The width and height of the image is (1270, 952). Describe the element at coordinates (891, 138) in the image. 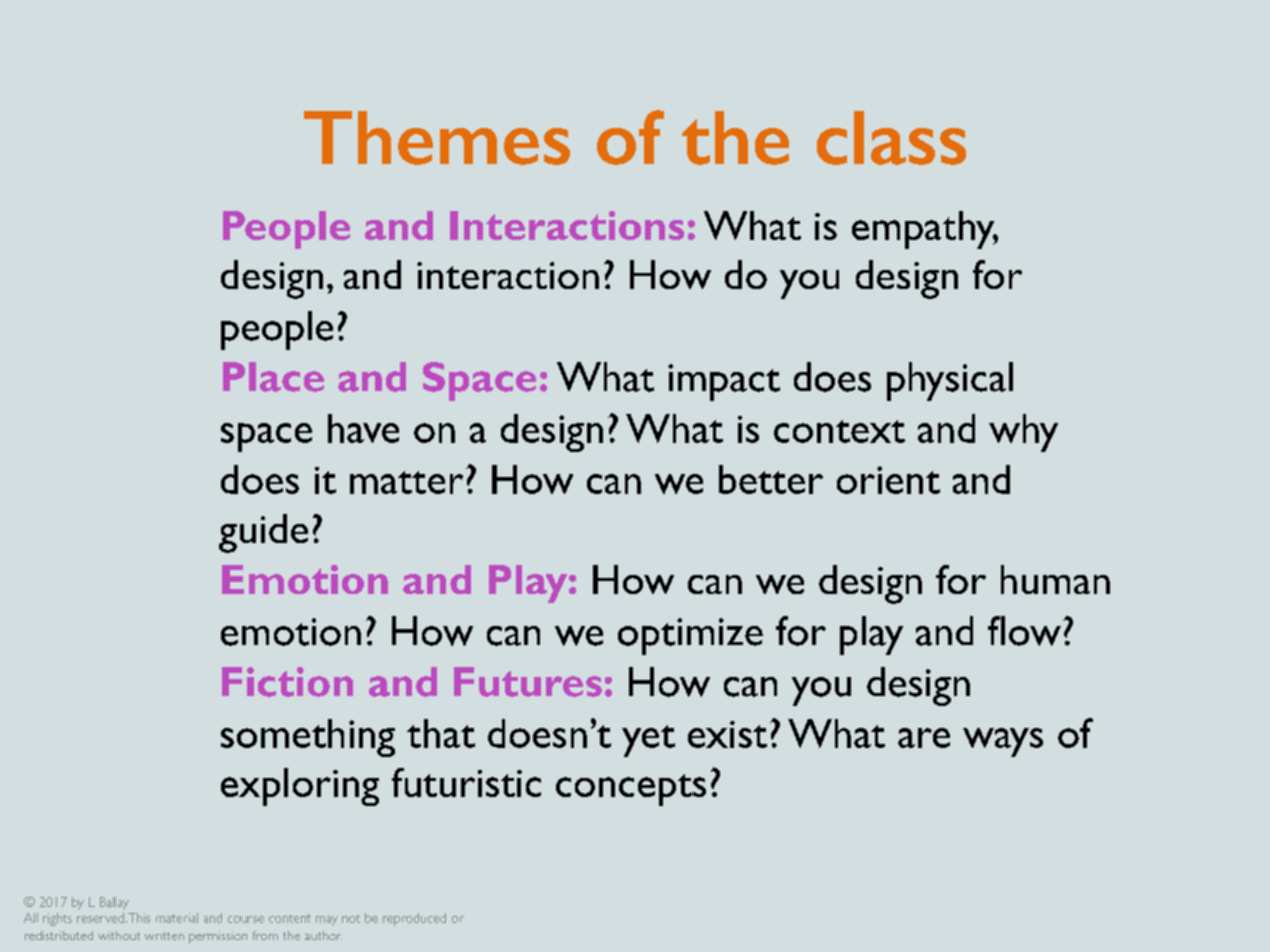

I see `class` at that location.
